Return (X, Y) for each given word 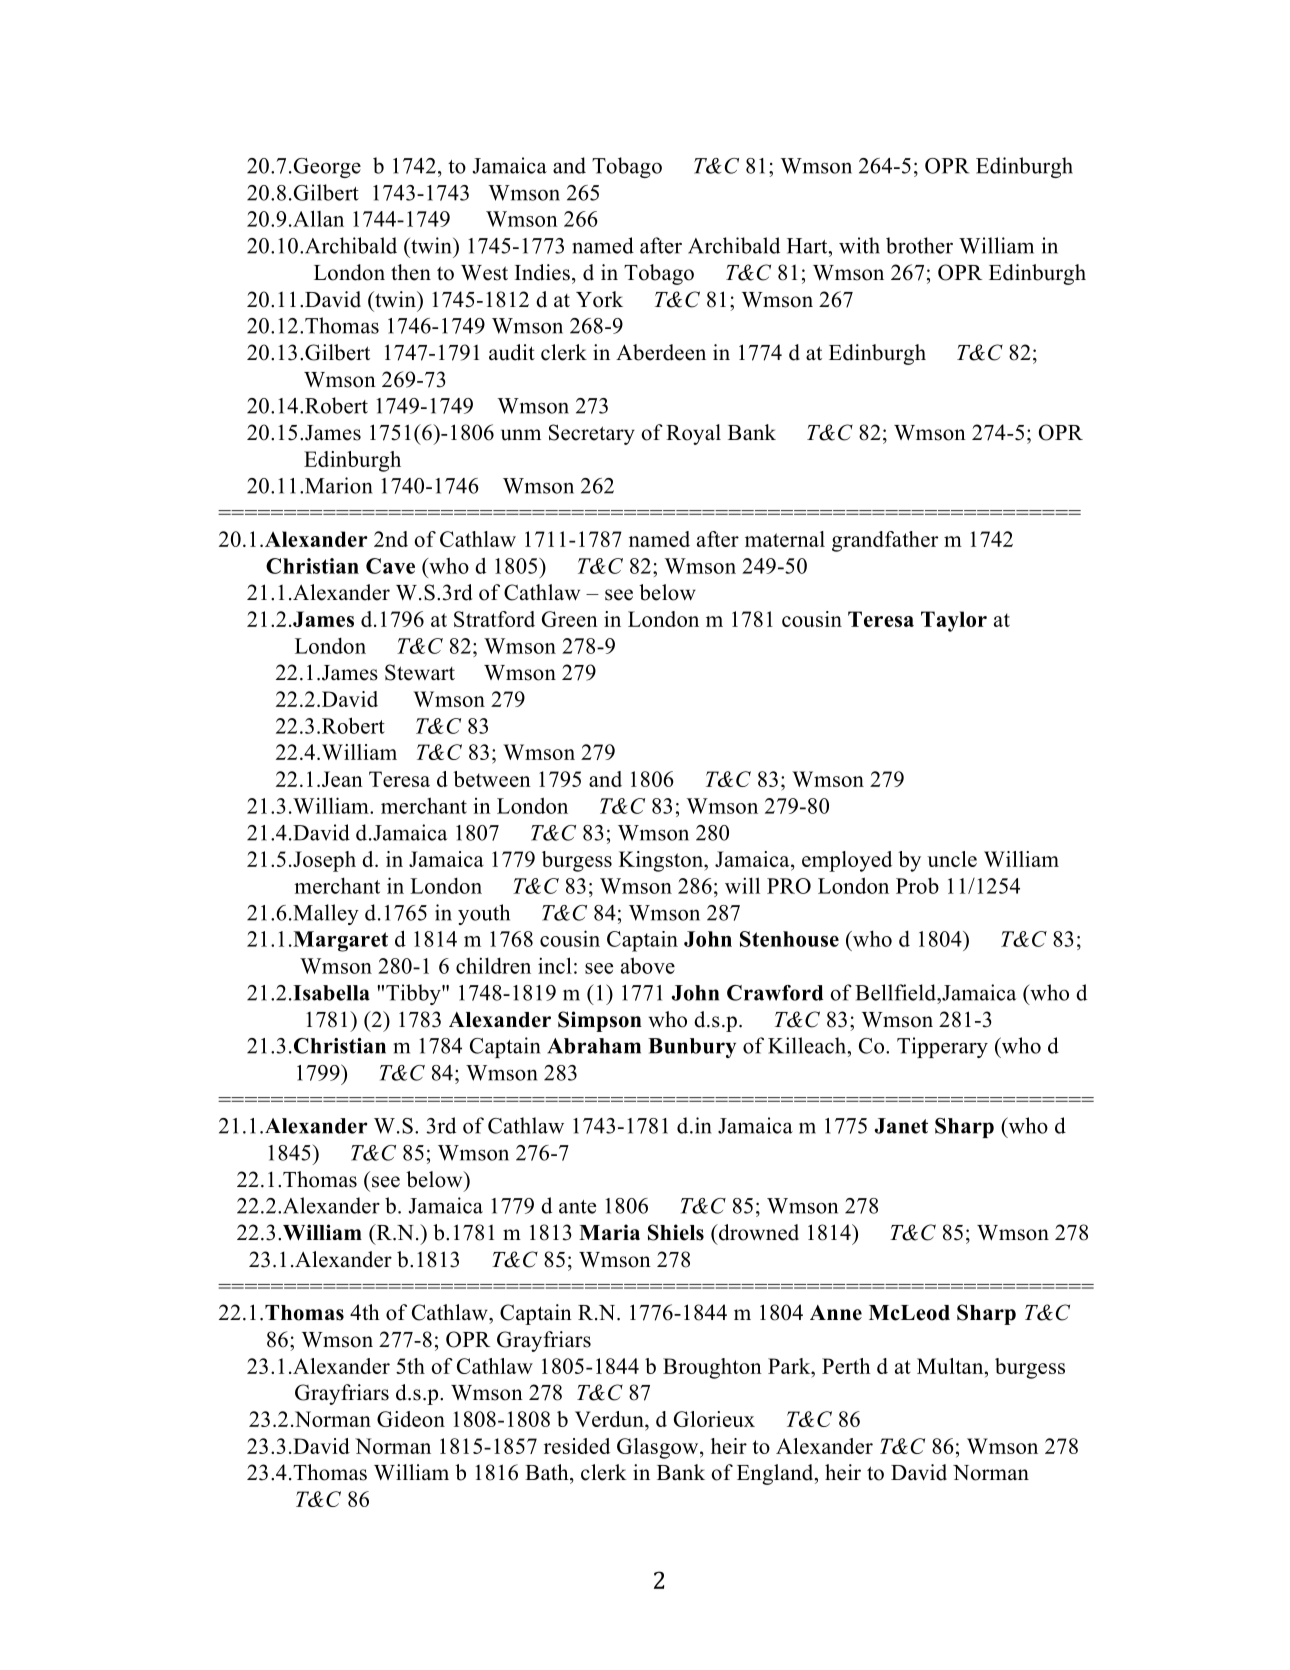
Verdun (610, 1419)
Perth (846, 1366)
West (484, 273)
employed (847, 861)
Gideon (411, 1419)
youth (484, 914)
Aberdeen (661, 352)
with (859, 245)
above (648, 965)
